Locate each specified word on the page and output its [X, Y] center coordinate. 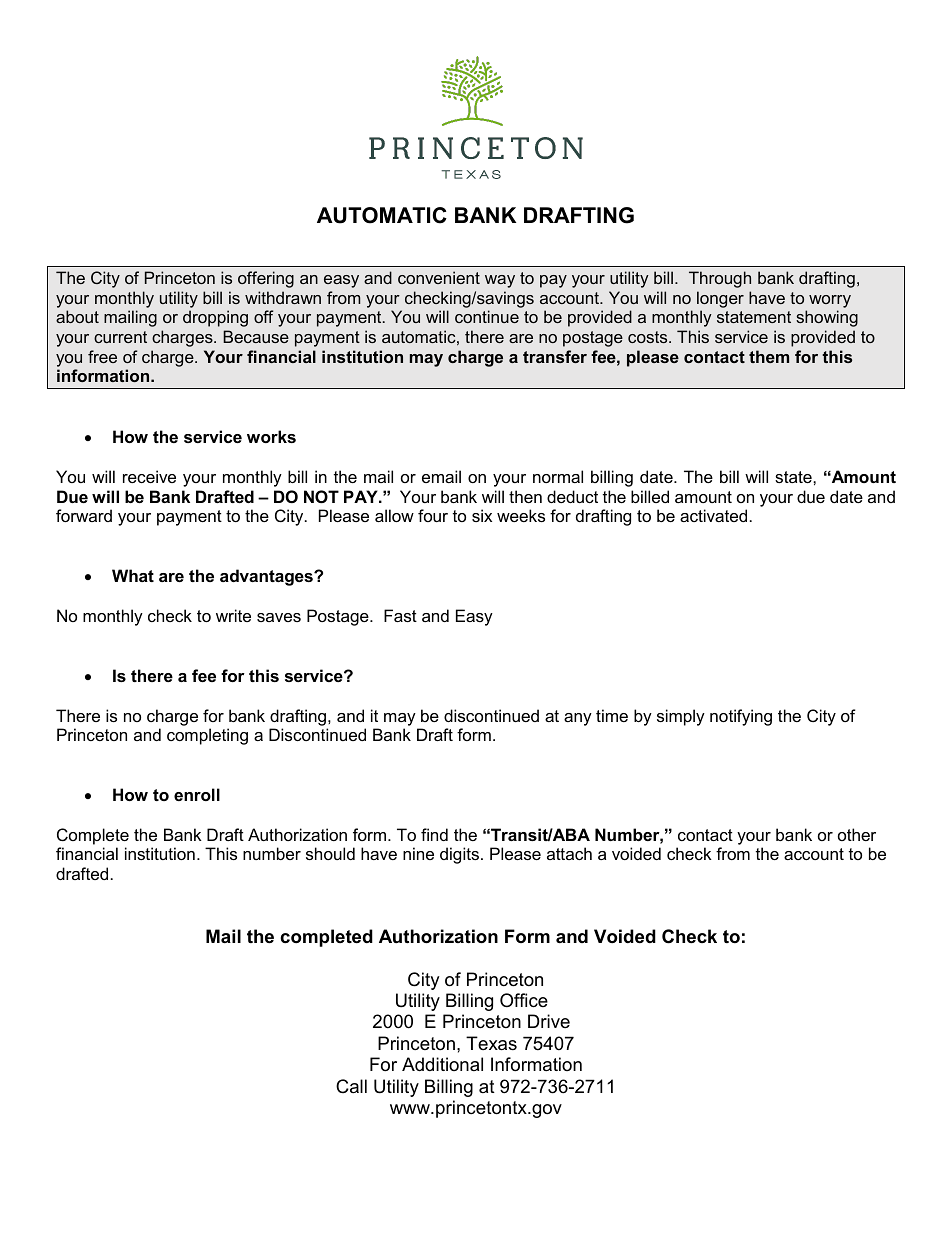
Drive [549, 1021]
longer [720, 299]
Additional [442, 1064]
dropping [215, 318]
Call [351, 1086]
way [500, 281]
